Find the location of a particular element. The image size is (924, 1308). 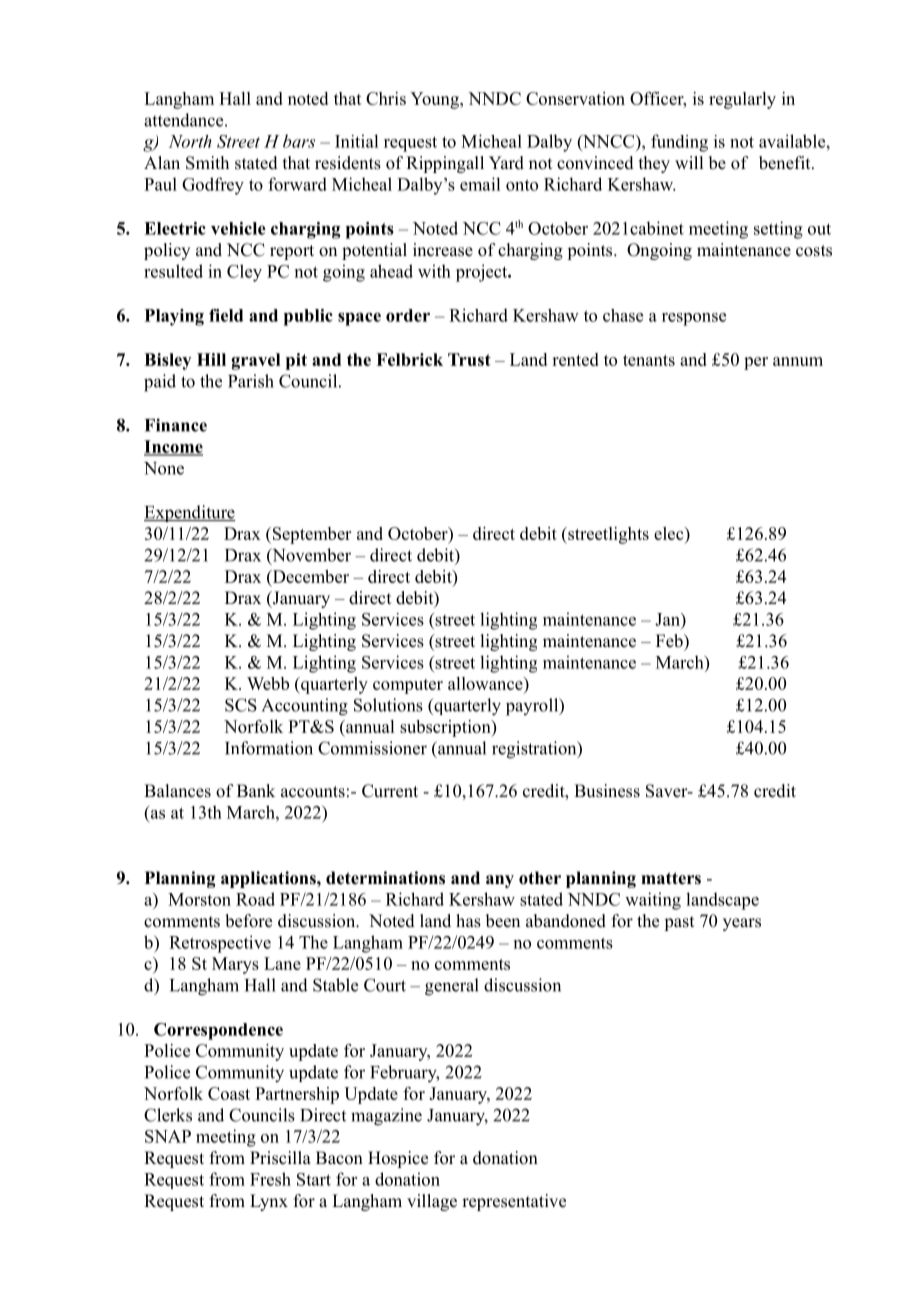

Fresh is located at coordinates (270, 1179).
